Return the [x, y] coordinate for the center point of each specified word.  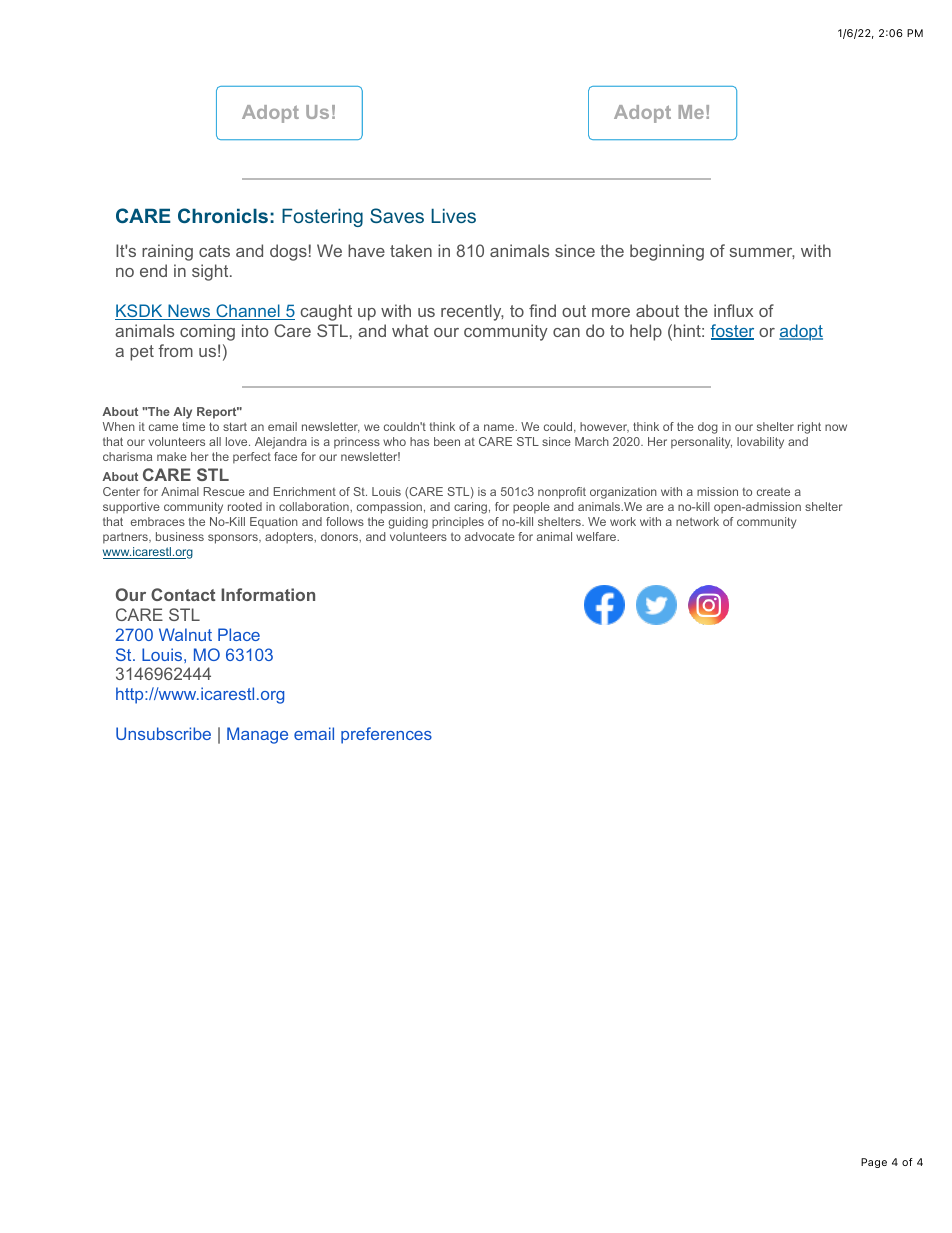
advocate [490, 536]
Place [239, 634]
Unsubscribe [163, 733]
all [215, 441]
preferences [386, 735]
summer [762, 253]
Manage [257, 735]
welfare [597, 536]
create [773, 492]
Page [874, 1163]
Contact [183, 594]
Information [268, 594]
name [500, 427]
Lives [453, 215]
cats [214, 251]
